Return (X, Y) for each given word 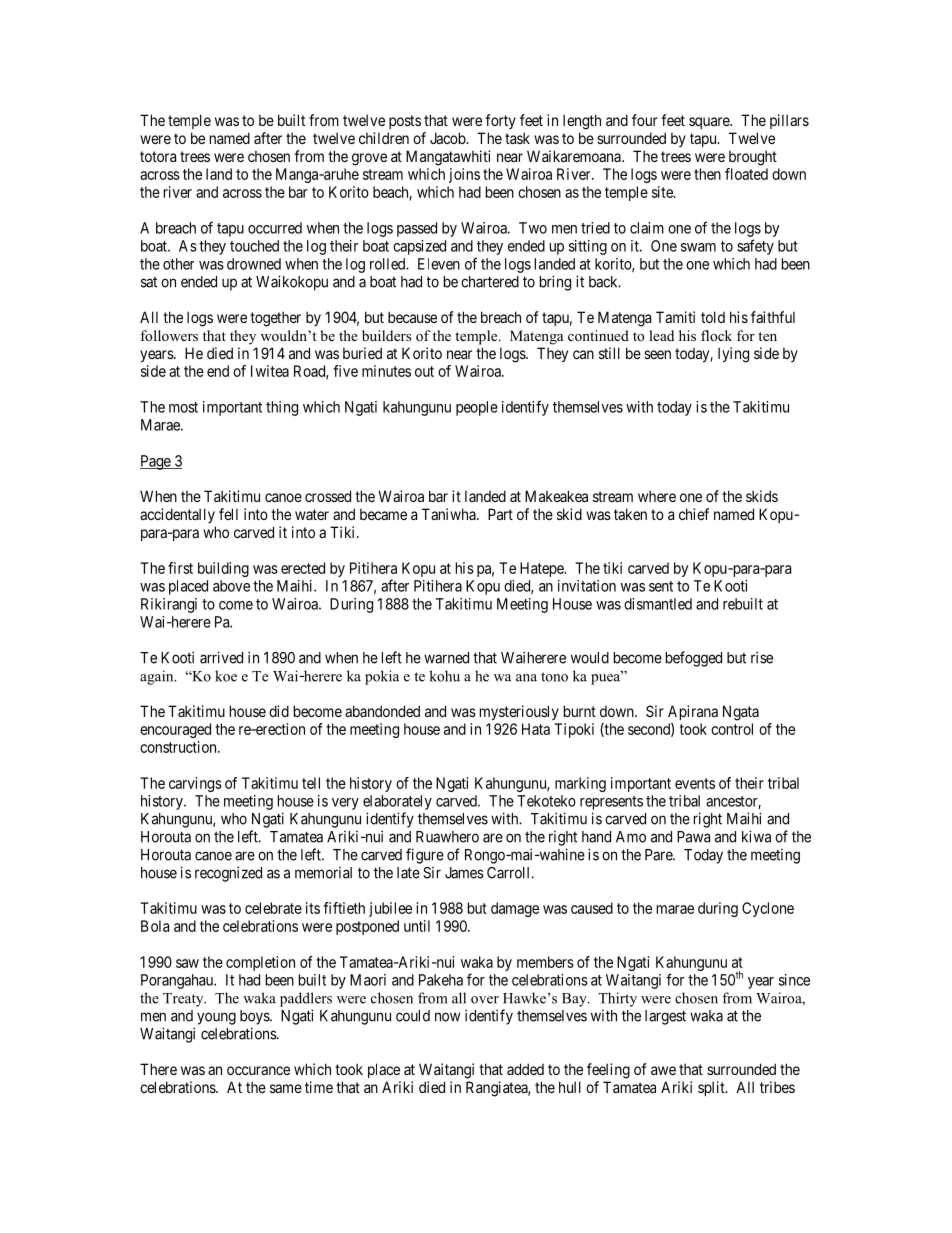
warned (446, 658)
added (525, 1069)
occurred (275, 228)
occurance (258, 1070)
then (707, 174)
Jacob (448, 138)
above (231, 586)
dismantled (658, 604)
